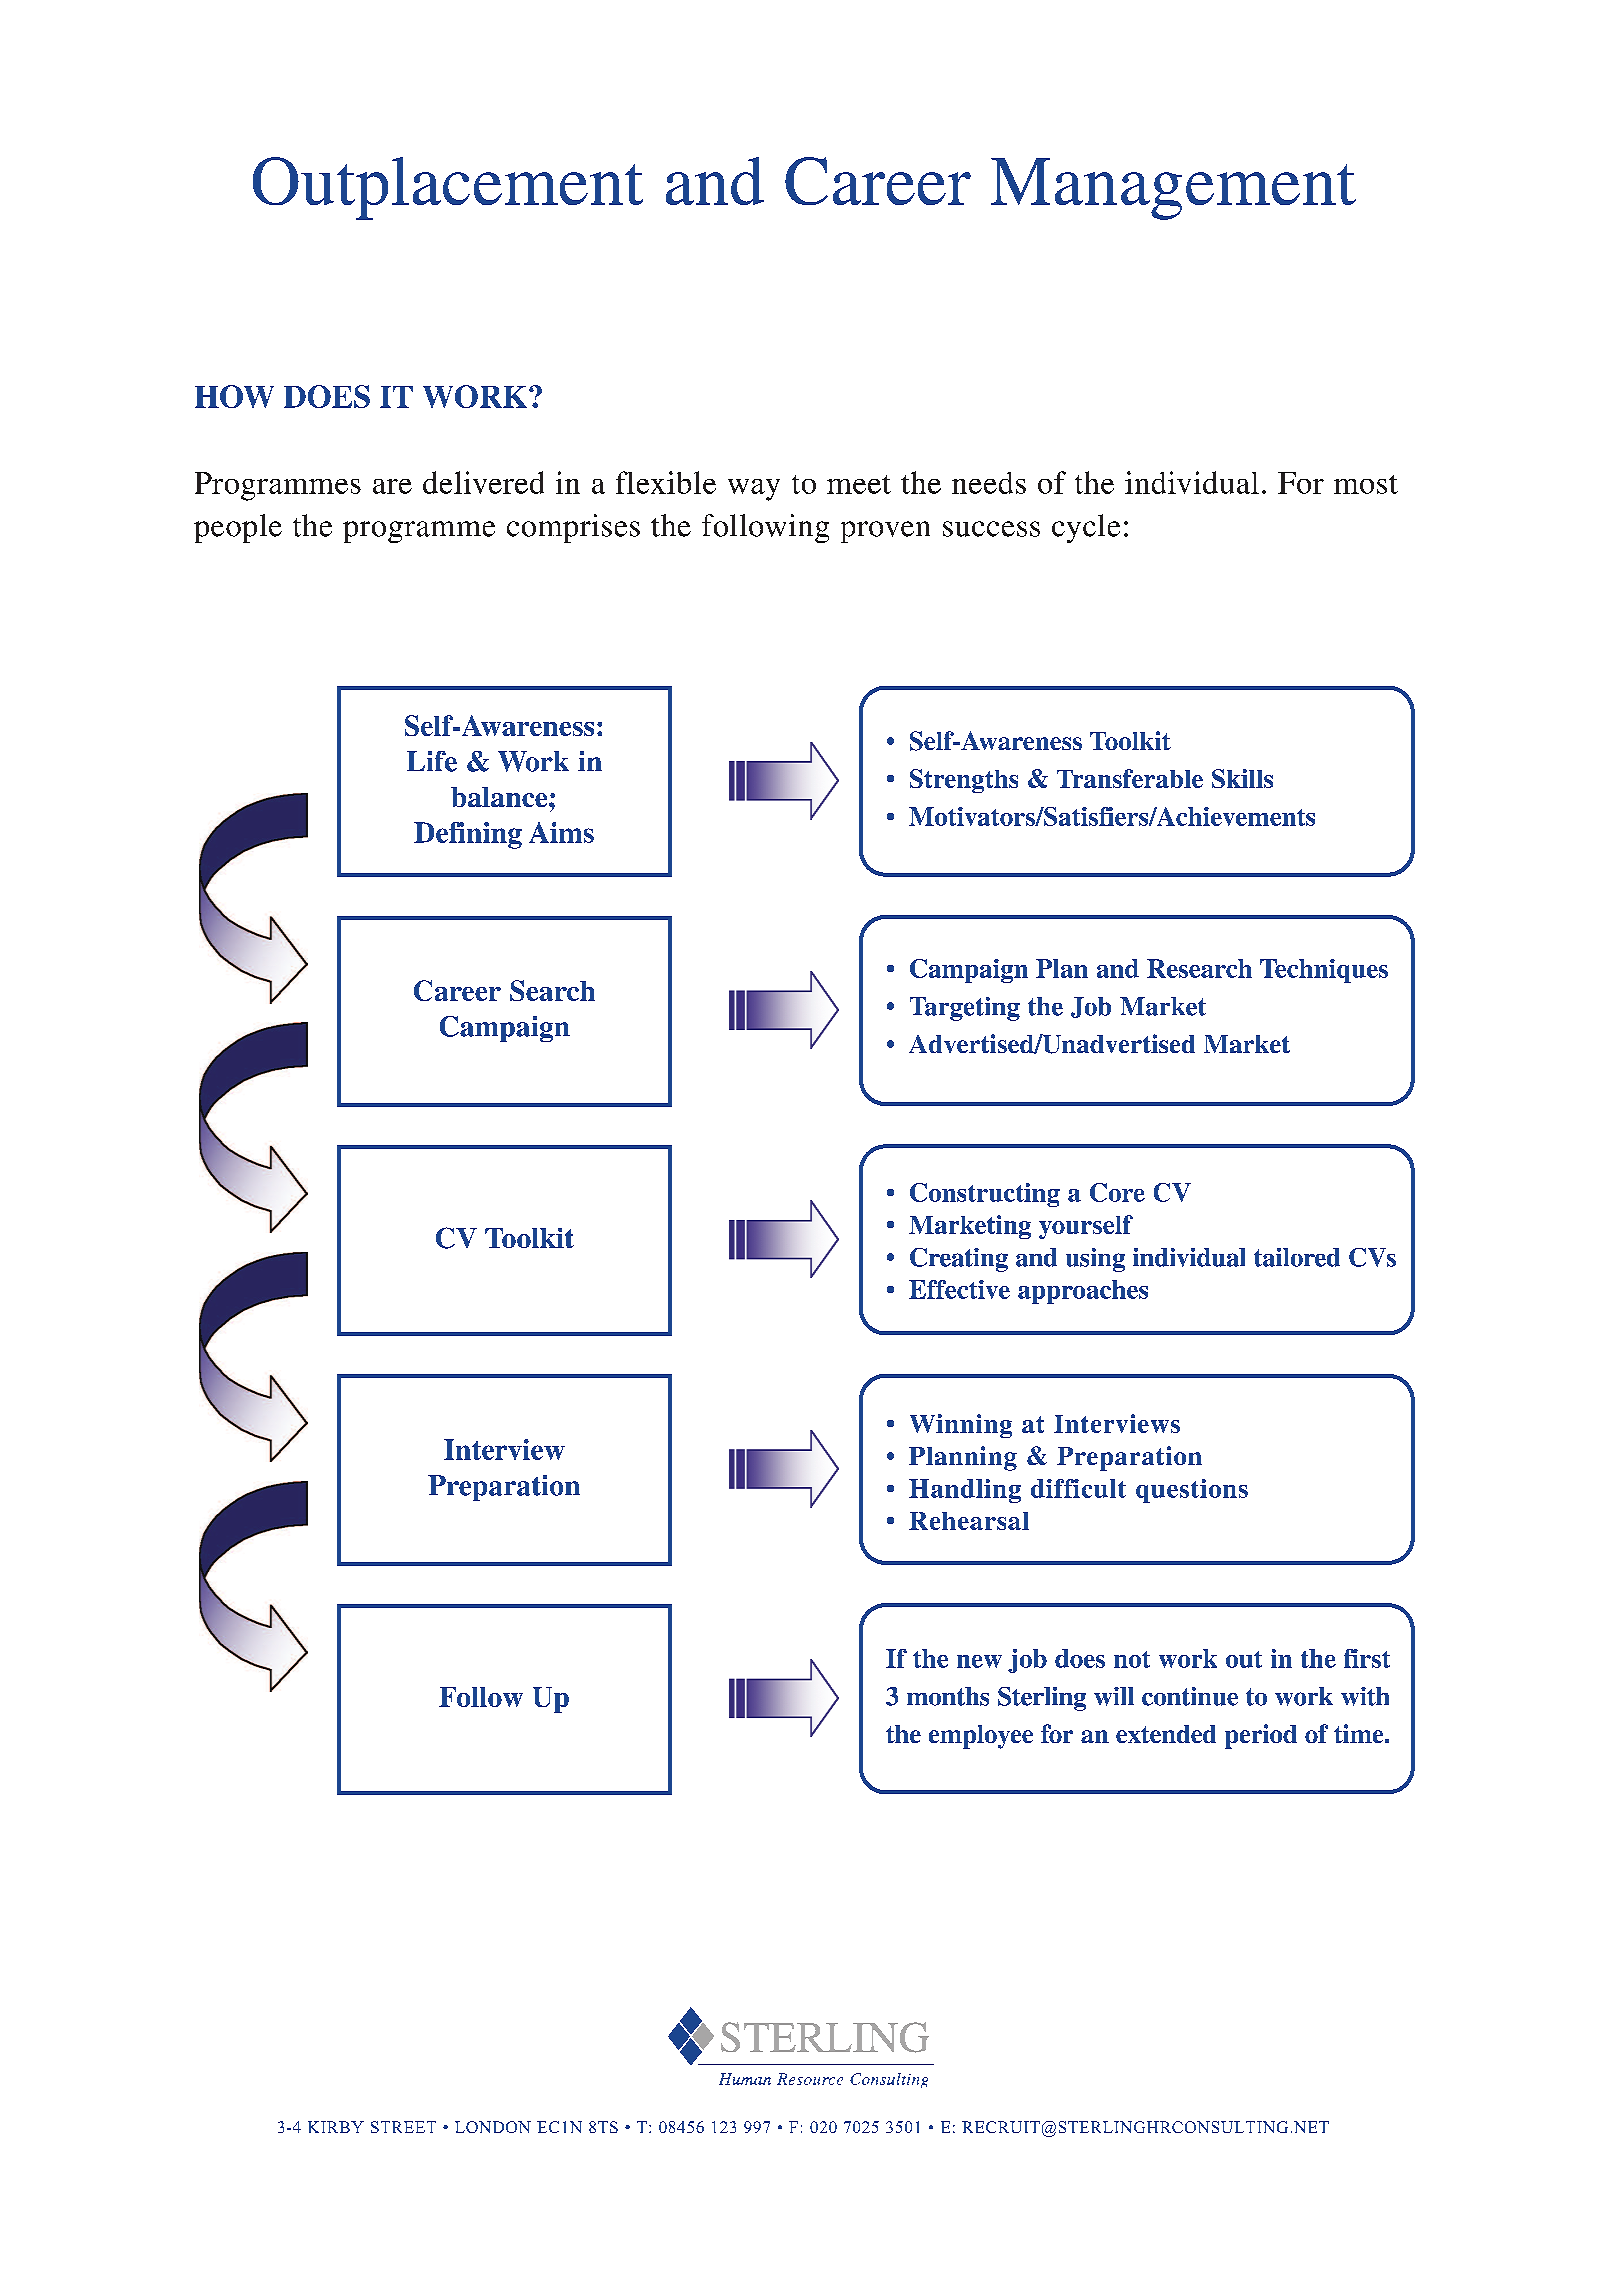 Image resolution: width=1606 pixels, height=2271 pixels. Describe the element at coordinates (468, 835) in the image. I see `Defining` at that location.
